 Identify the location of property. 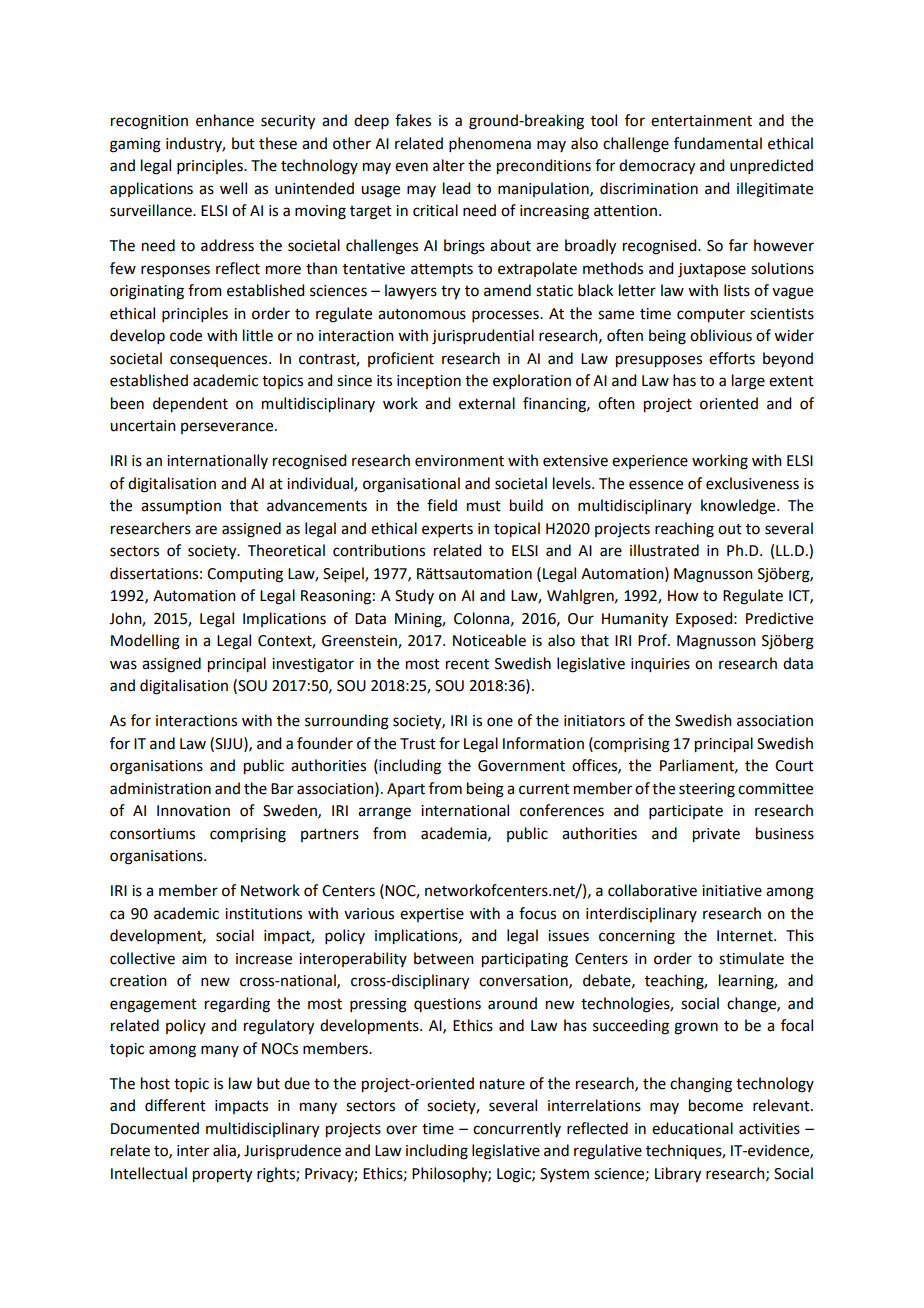
(222, 1176).
